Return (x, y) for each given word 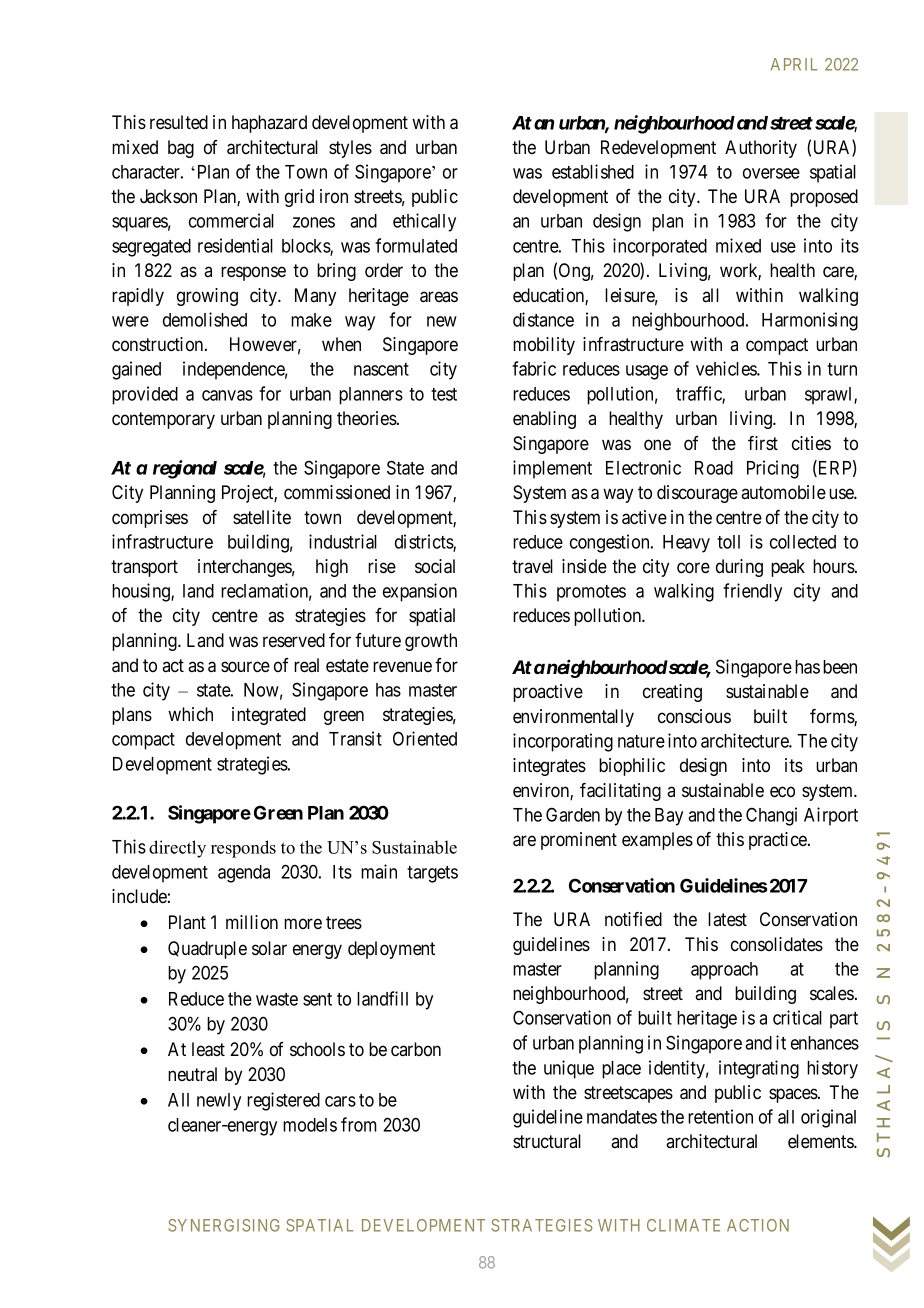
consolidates (777, 944)
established (593, 171)
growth (431, 642)
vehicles (727, 368)
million (252, 922)
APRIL (794, 64)
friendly (752, 592)
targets (432, 874)
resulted (179, 122)
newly (219, 1102)
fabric (534, 368)
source (245, 667)
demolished (205, 319)
